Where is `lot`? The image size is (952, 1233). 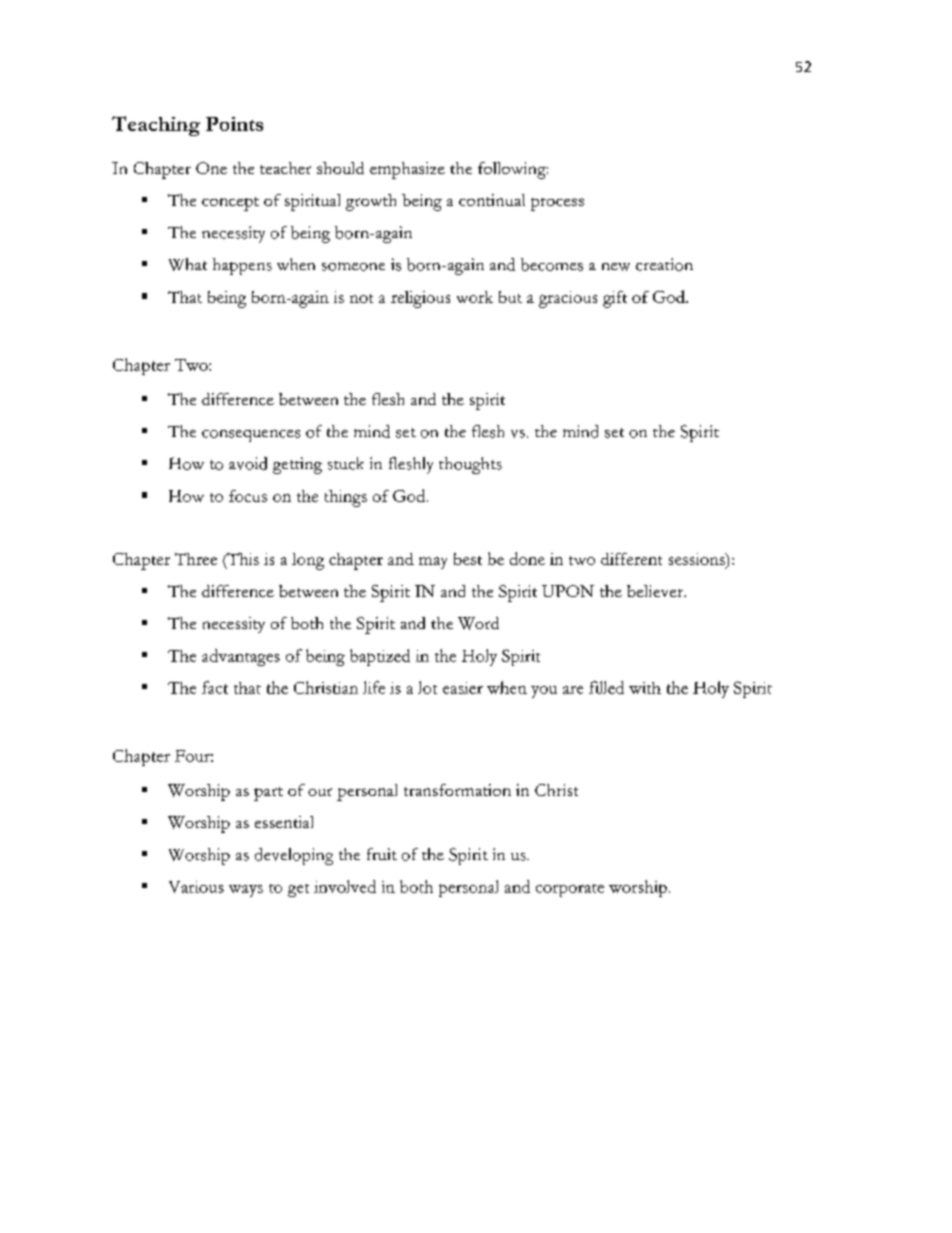 lot is located at coordinates (427, 687).
